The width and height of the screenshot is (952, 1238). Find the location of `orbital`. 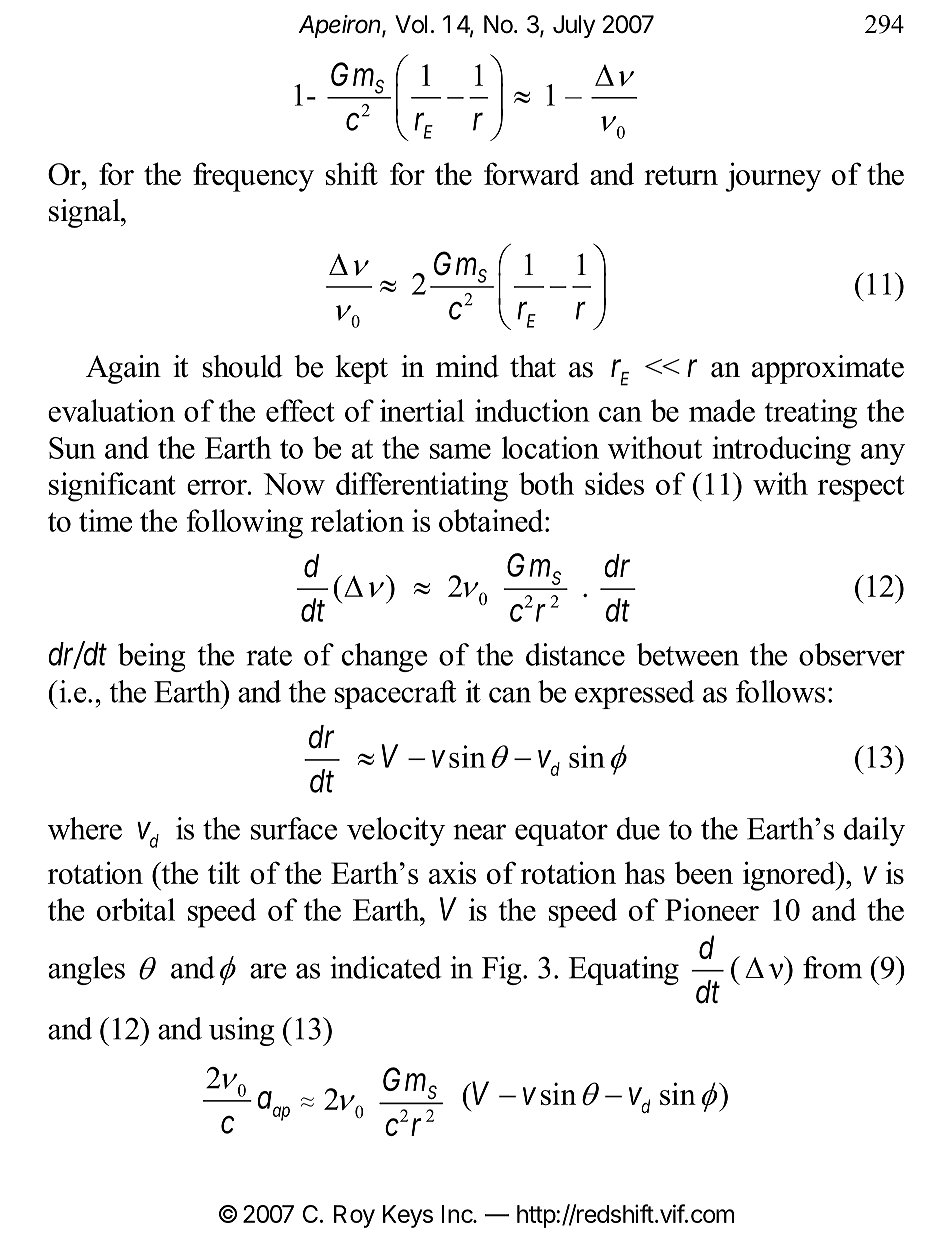

orbital is located at coordinates (136, 909).
